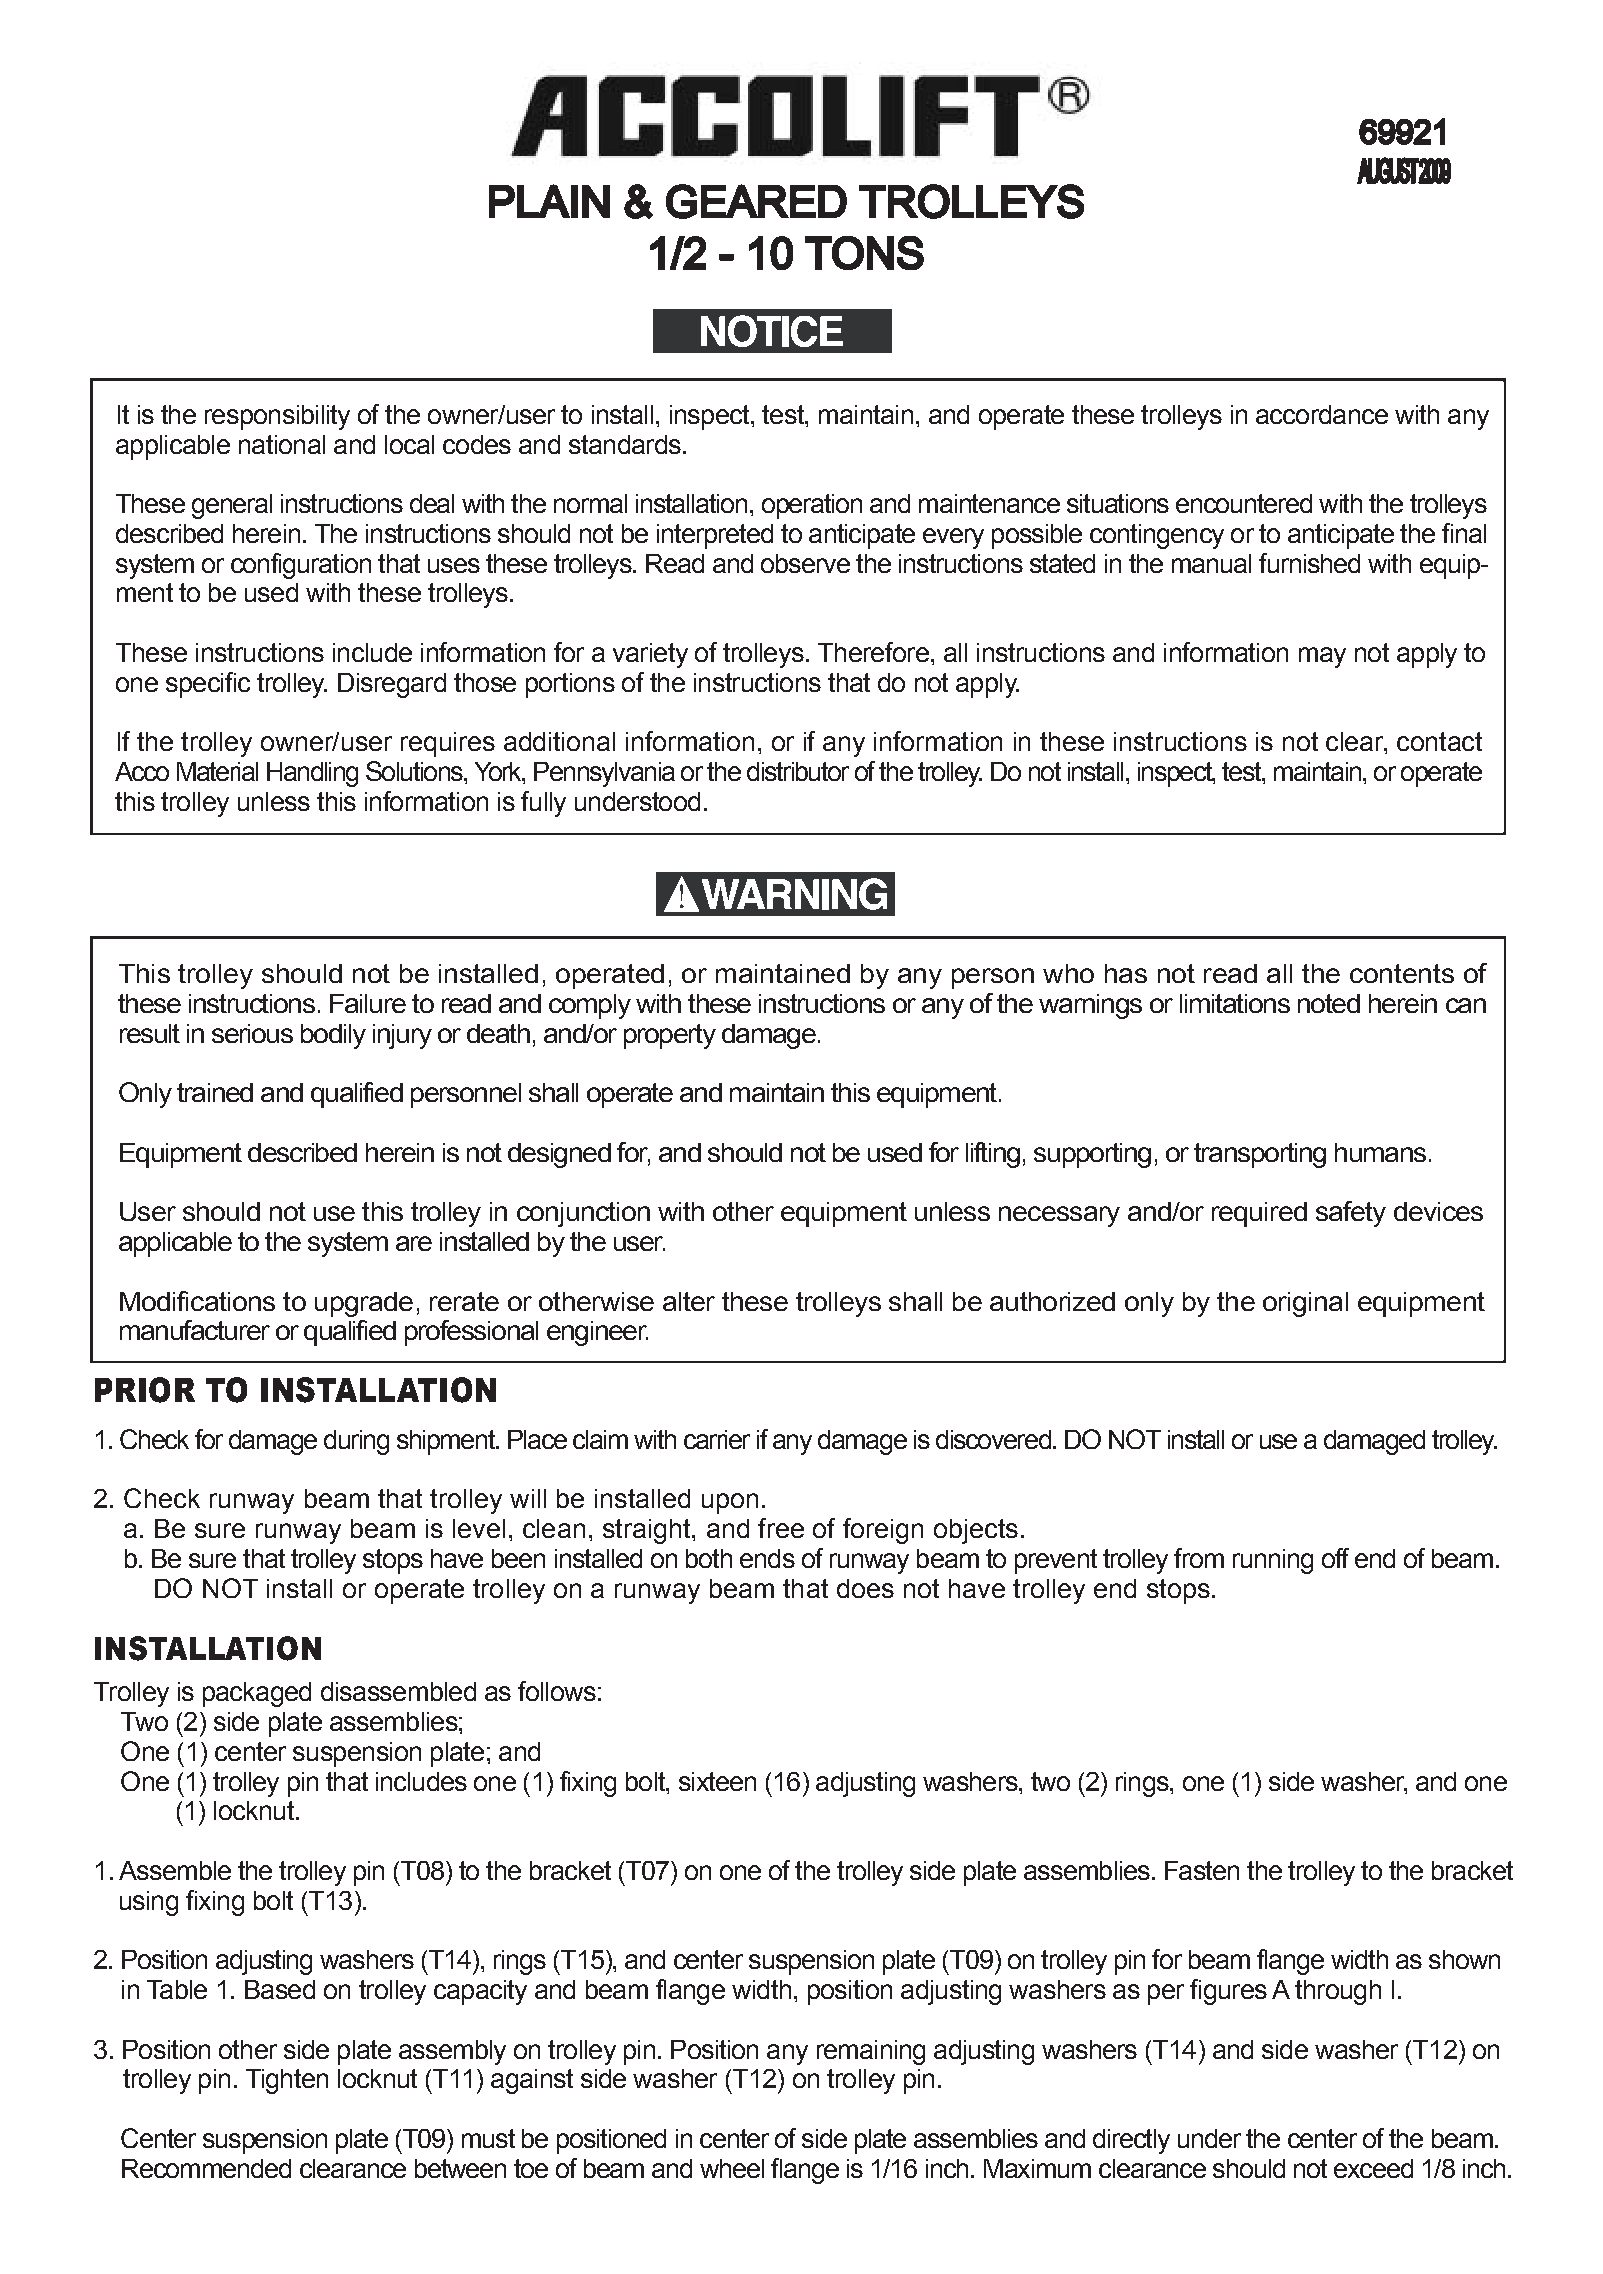 This screenshot has width=1603, height=2274. What do you see at coordinates (993, 1155) in the screenshot?
I see `lifting` at bounding box center [993, 1155].
